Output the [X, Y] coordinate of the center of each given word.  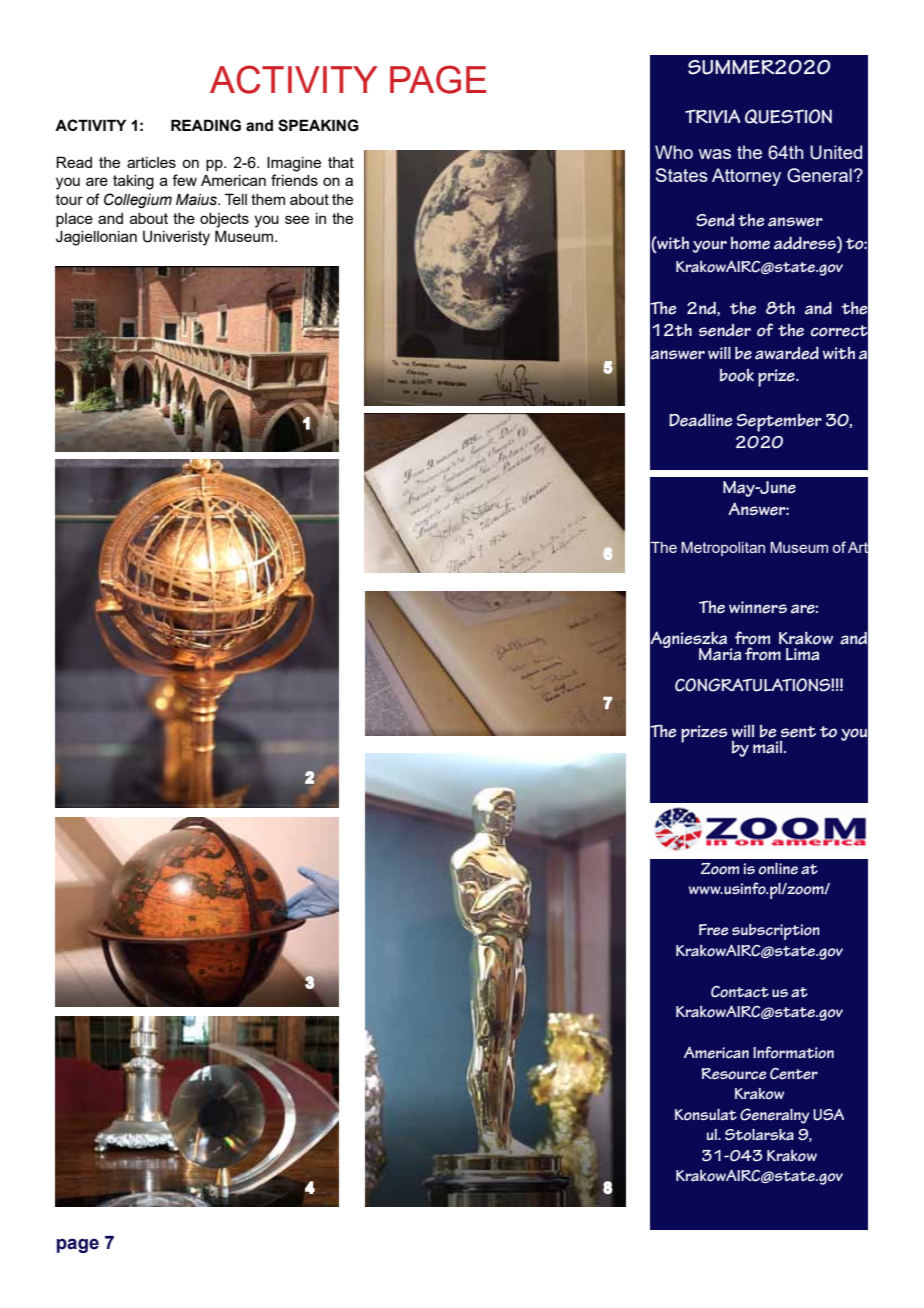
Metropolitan [723, 549]
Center [794, 1074]
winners [758, 607]
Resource [734, 1074]
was [714, 154]
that [341, 162]
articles [151, 162]
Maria [720, 654]
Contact [740, 992]
